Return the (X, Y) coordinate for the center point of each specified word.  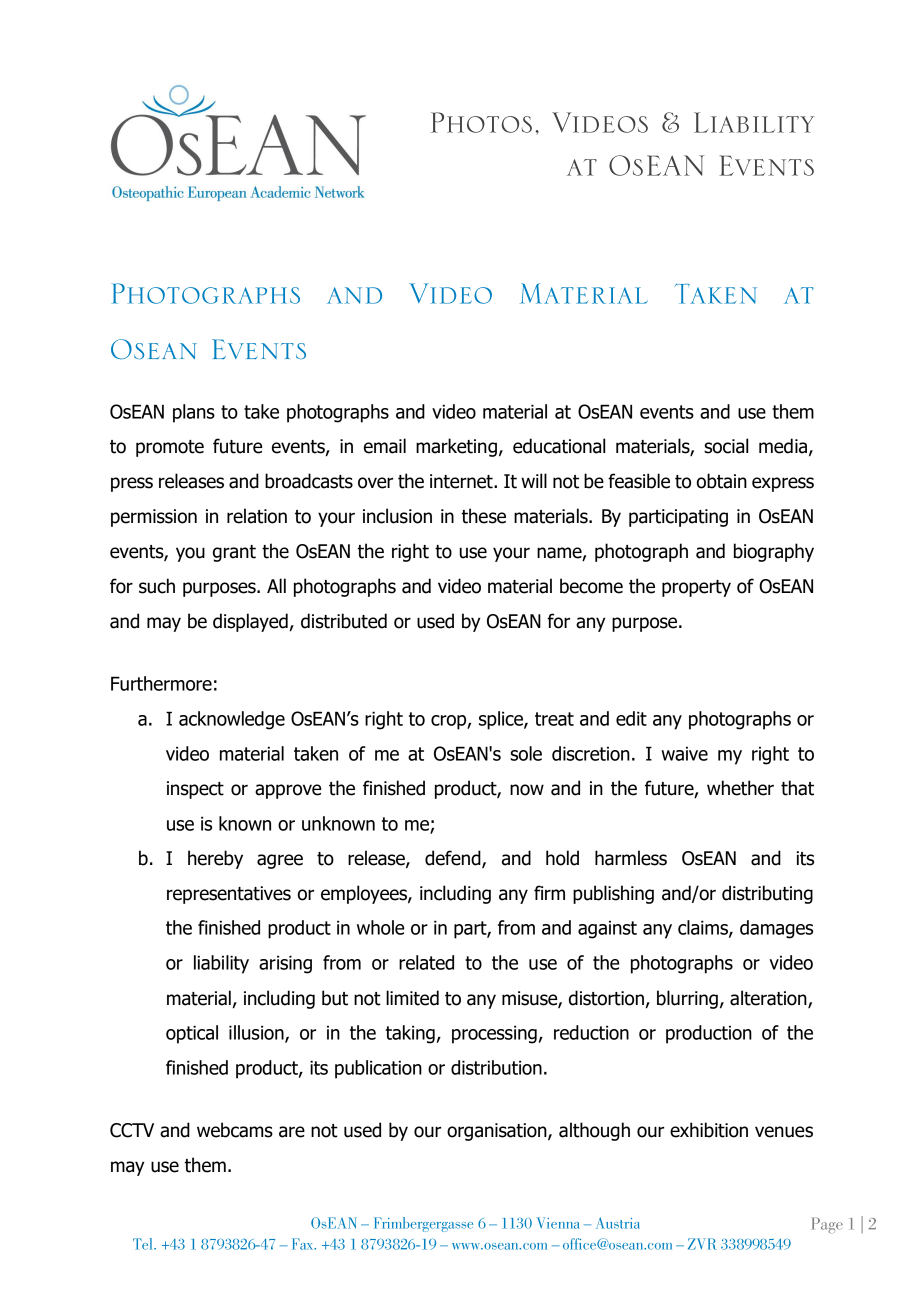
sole (526, 753)
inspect (195, 790)
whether (740, 788)
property (696, 588)
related (426, 962)
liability (221, 964)
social (726, 446)
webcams (235, 1130)
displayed (250, 622)
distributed (344, 621)
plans (194, 413)
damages (776, 929)
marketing (456, 447)
